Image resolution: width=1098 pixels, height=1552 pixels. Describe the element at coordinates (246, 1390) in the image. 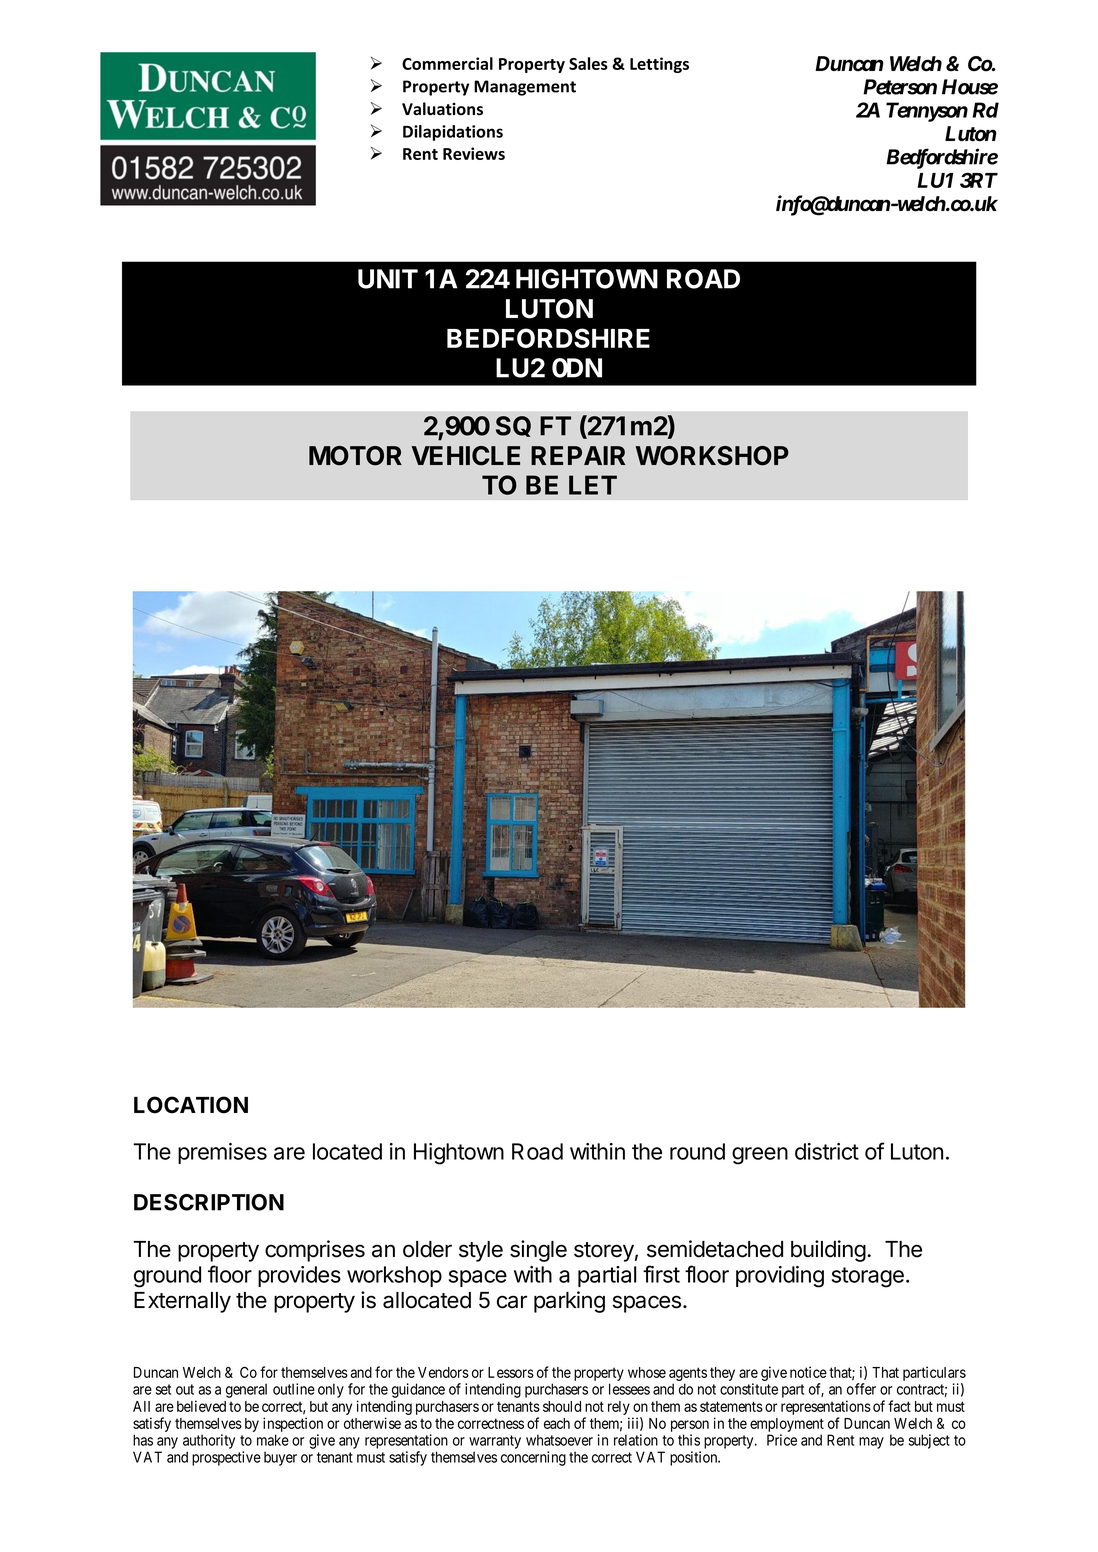

I see `general` at that location.
